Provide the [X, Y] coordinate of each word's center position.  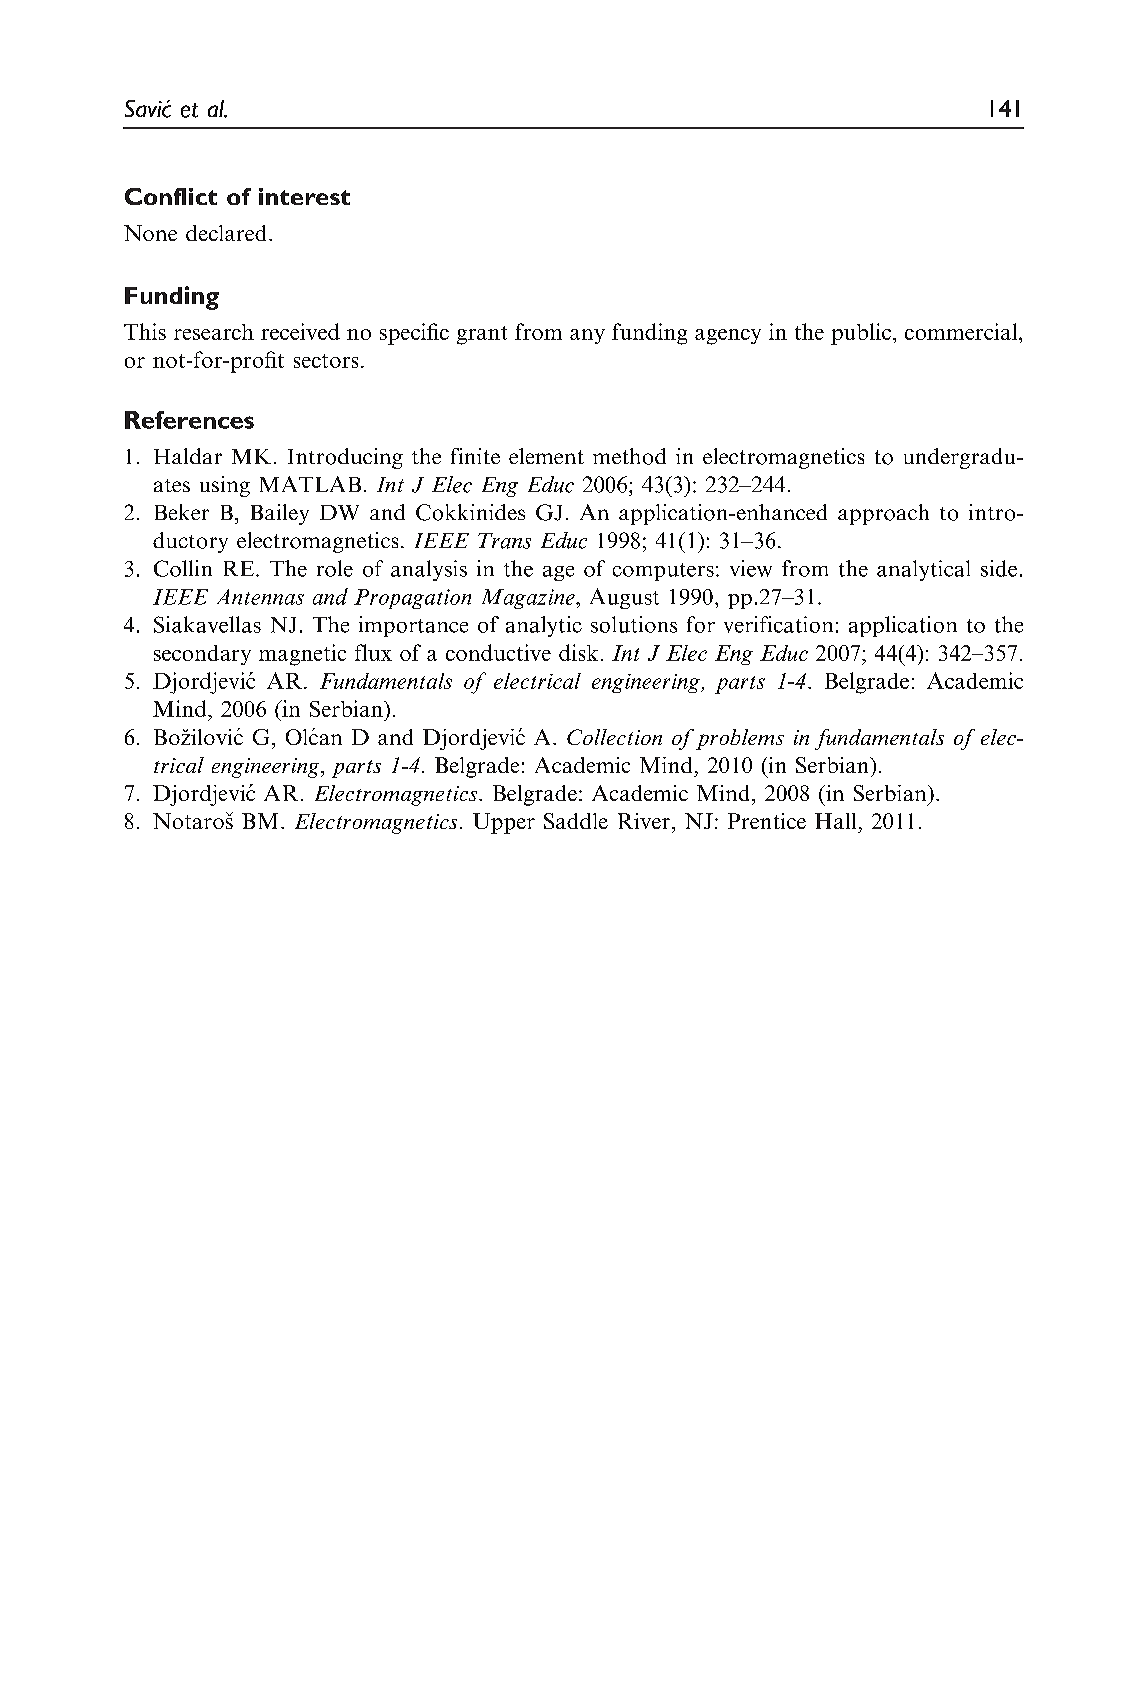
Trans [504, 541]
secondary [202, 655]
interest [304, 196]
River [644, 821]
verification [778, 624]
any [587, 336]
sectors [326, 361]
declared [226, 233]
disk [578, 652]
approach [883, 514]
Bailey [280, 514]
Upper [504, 823]
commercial [962, 331]
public [862, 334]
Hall [835, 821]
